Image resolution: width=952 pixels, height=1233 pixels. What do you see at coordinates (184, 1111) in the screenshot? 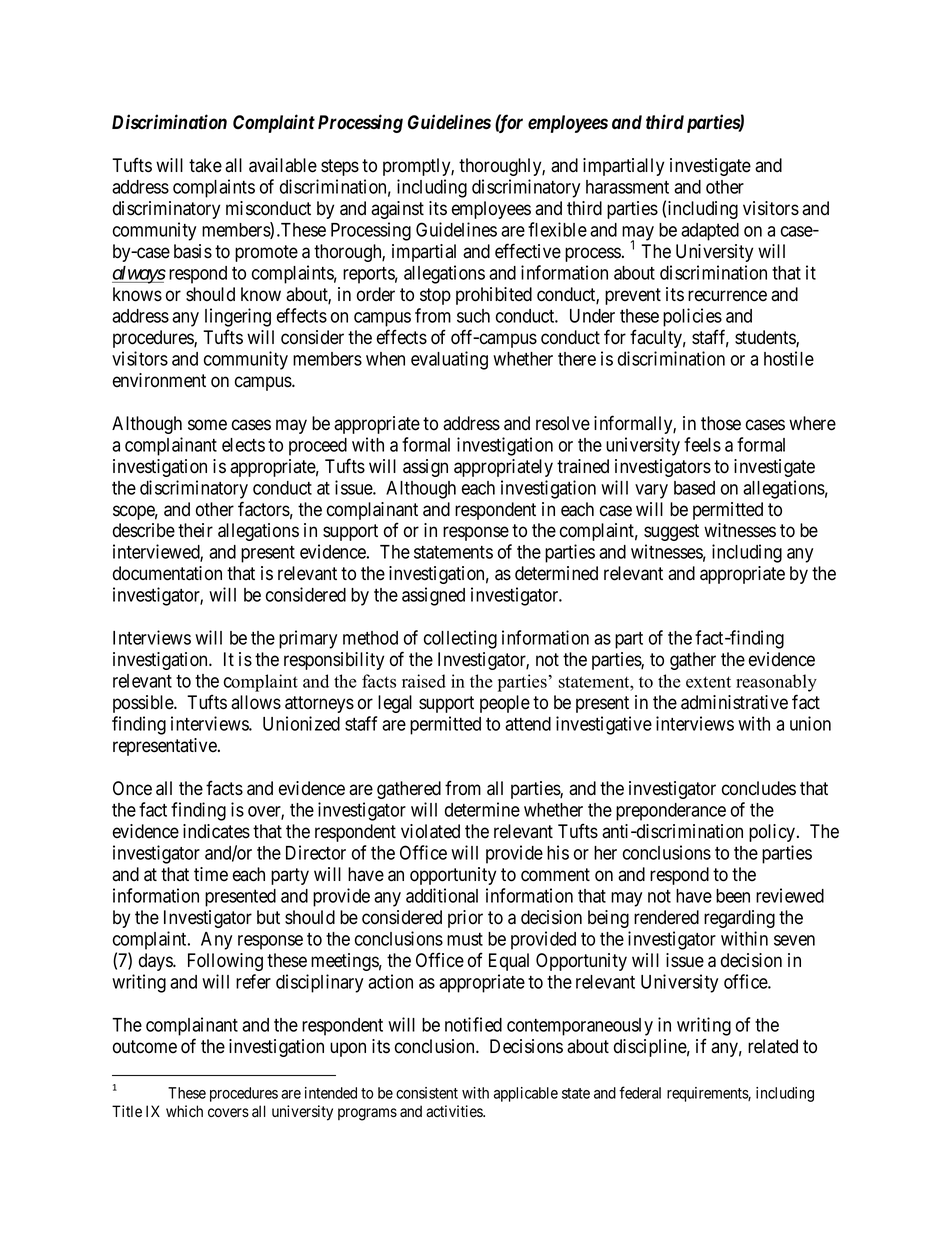
I see `which` at bounding box center [184, 1111].
